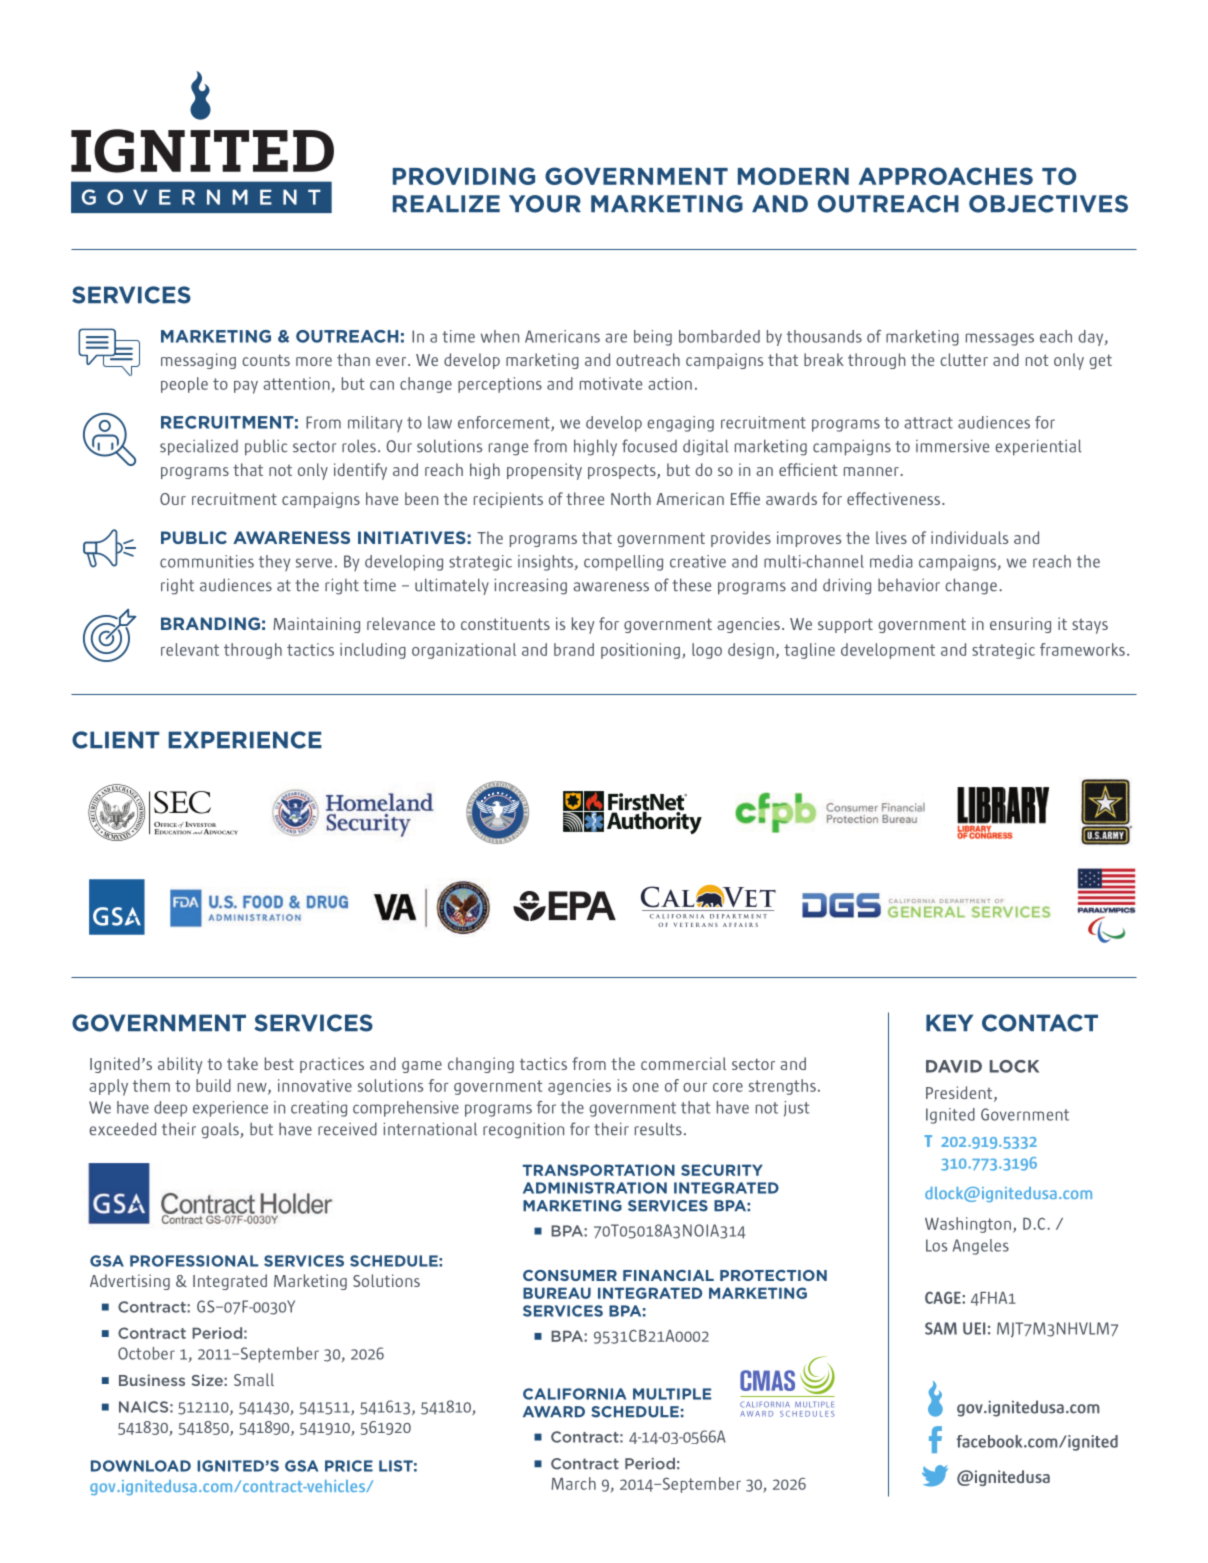  Describe the element at coordinates (941, 1328) in the document. I see `SAM` at that location.
